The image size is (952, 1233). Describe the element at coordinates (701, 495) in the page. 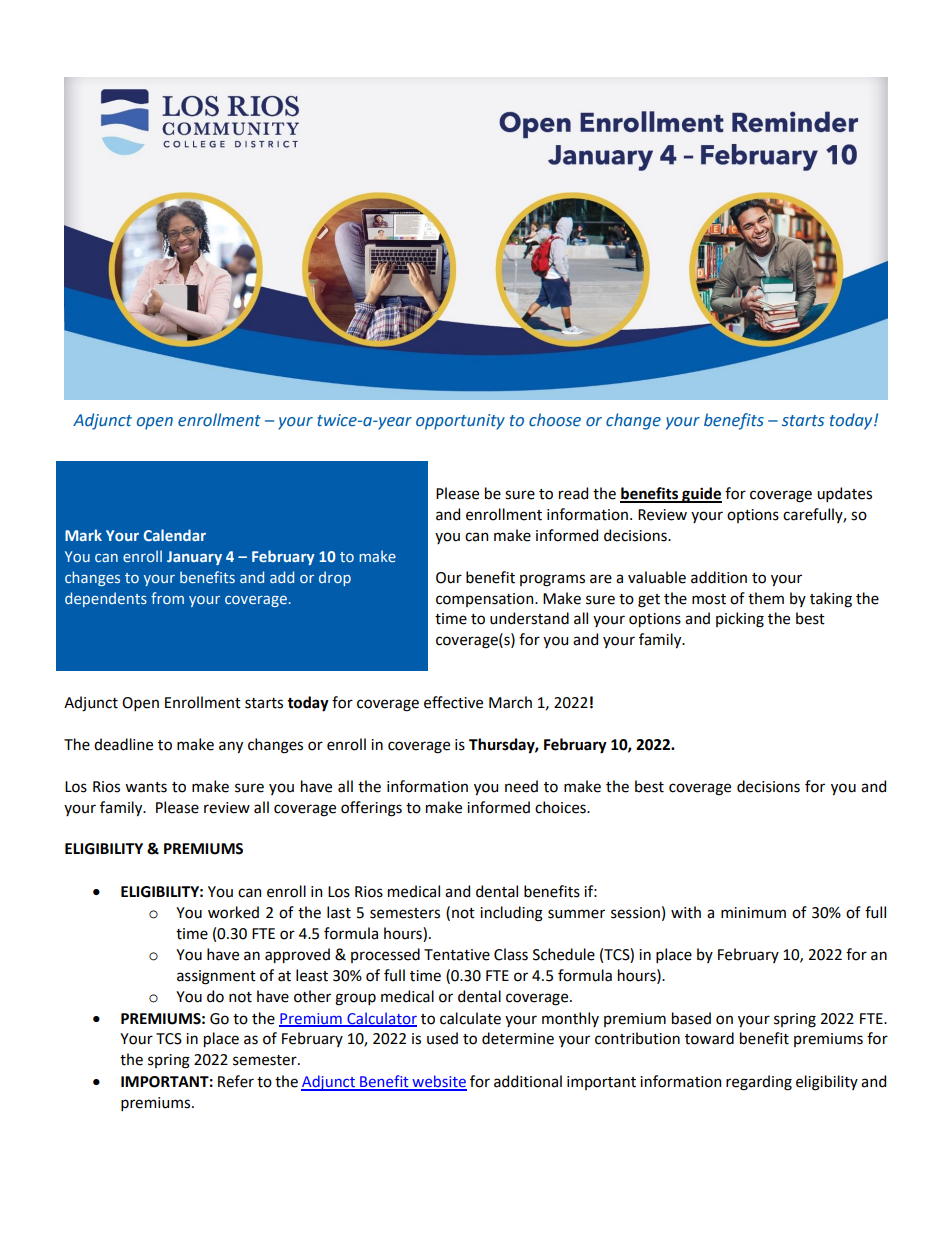

I see `guide` at that location.
